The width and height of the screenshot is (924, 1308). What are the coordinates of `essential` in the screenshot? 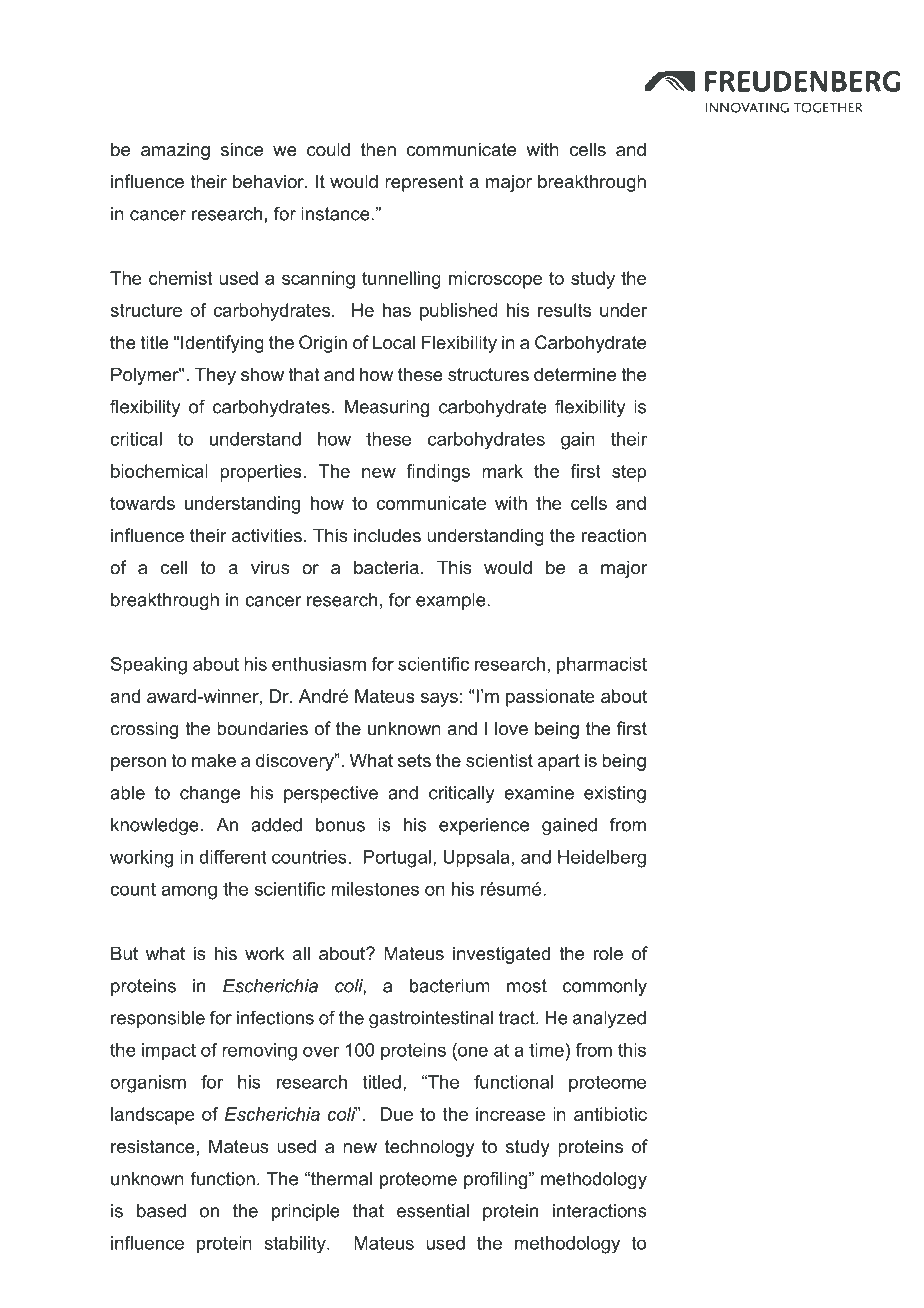 It's located at (433, 1211).
